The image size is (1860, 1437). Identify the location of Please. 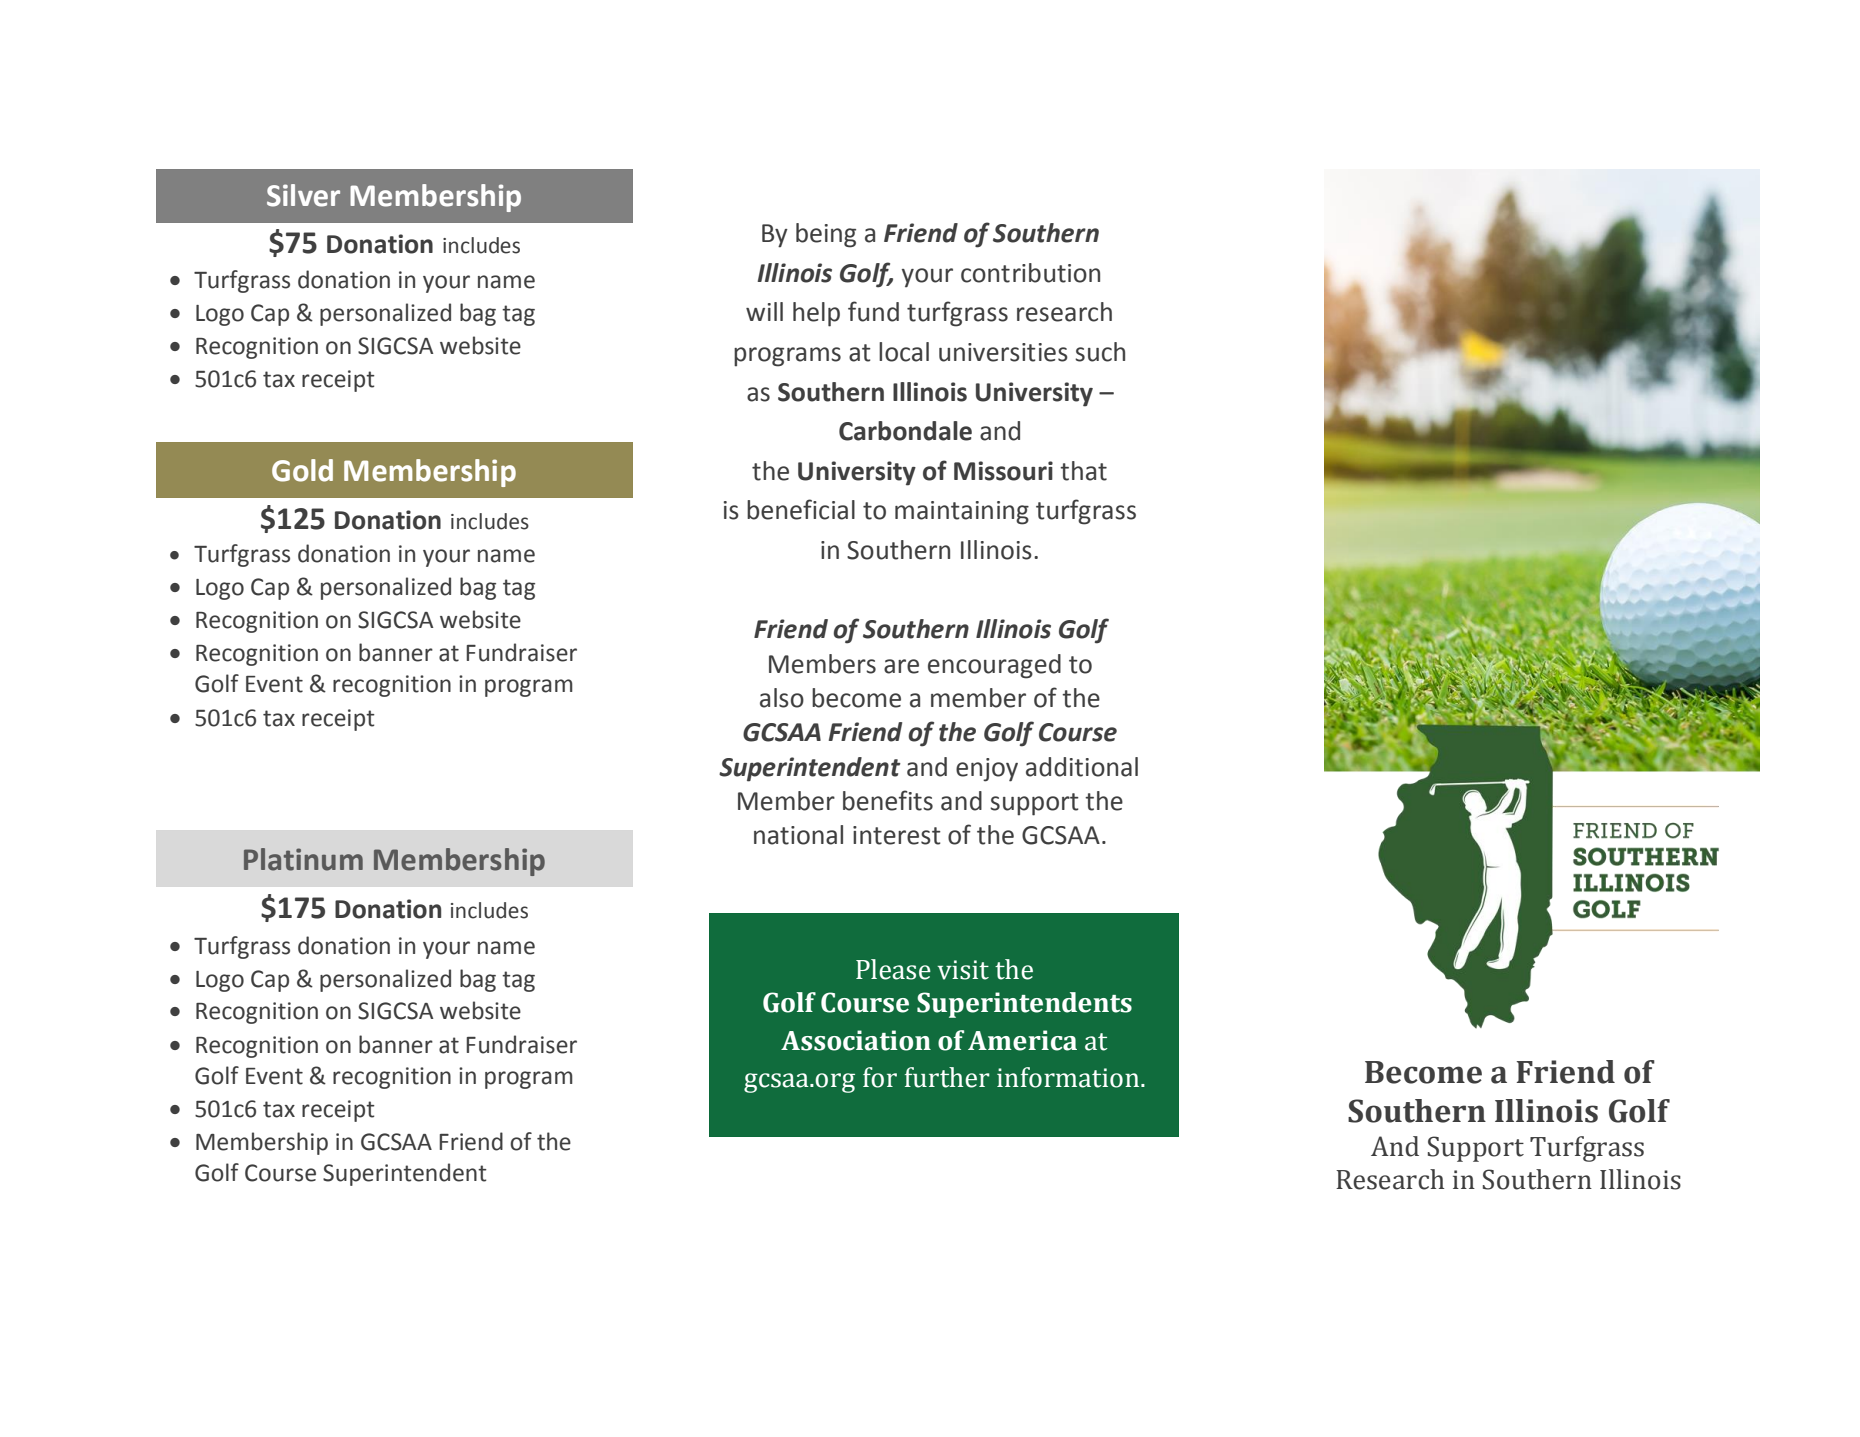
(893, 969).
